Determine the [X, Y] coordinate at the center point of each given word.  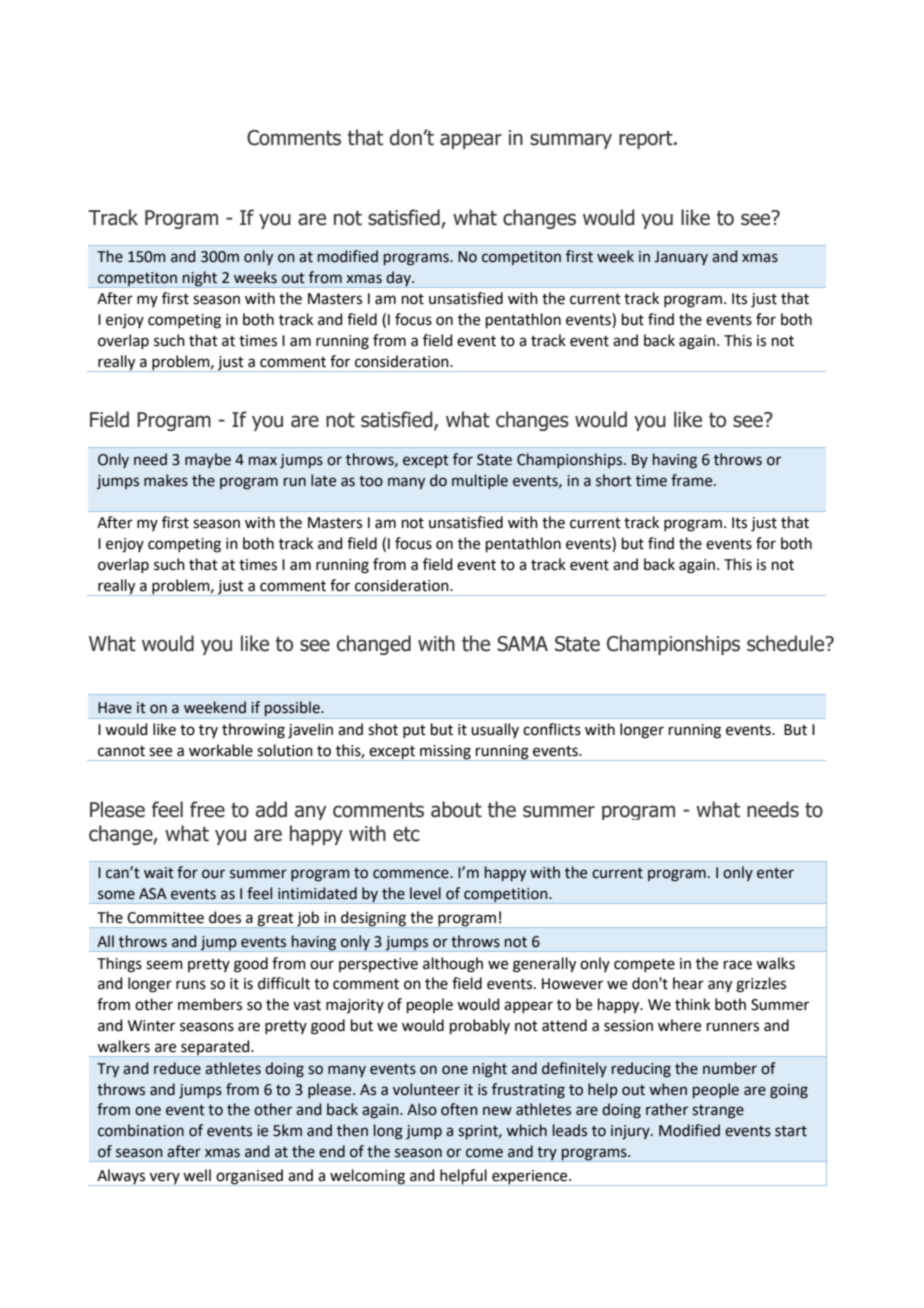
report [647, 140]
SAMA [522, 644]
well [197, 1175]
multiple [480, 481]
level [425, 893]
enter [775, 873]
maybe [208, 460]
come [484, 1153]
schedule [787, 643]
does [225, 917]
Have [115, 708]
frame [693, 480]
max [263, 461]
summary [571, 141]
